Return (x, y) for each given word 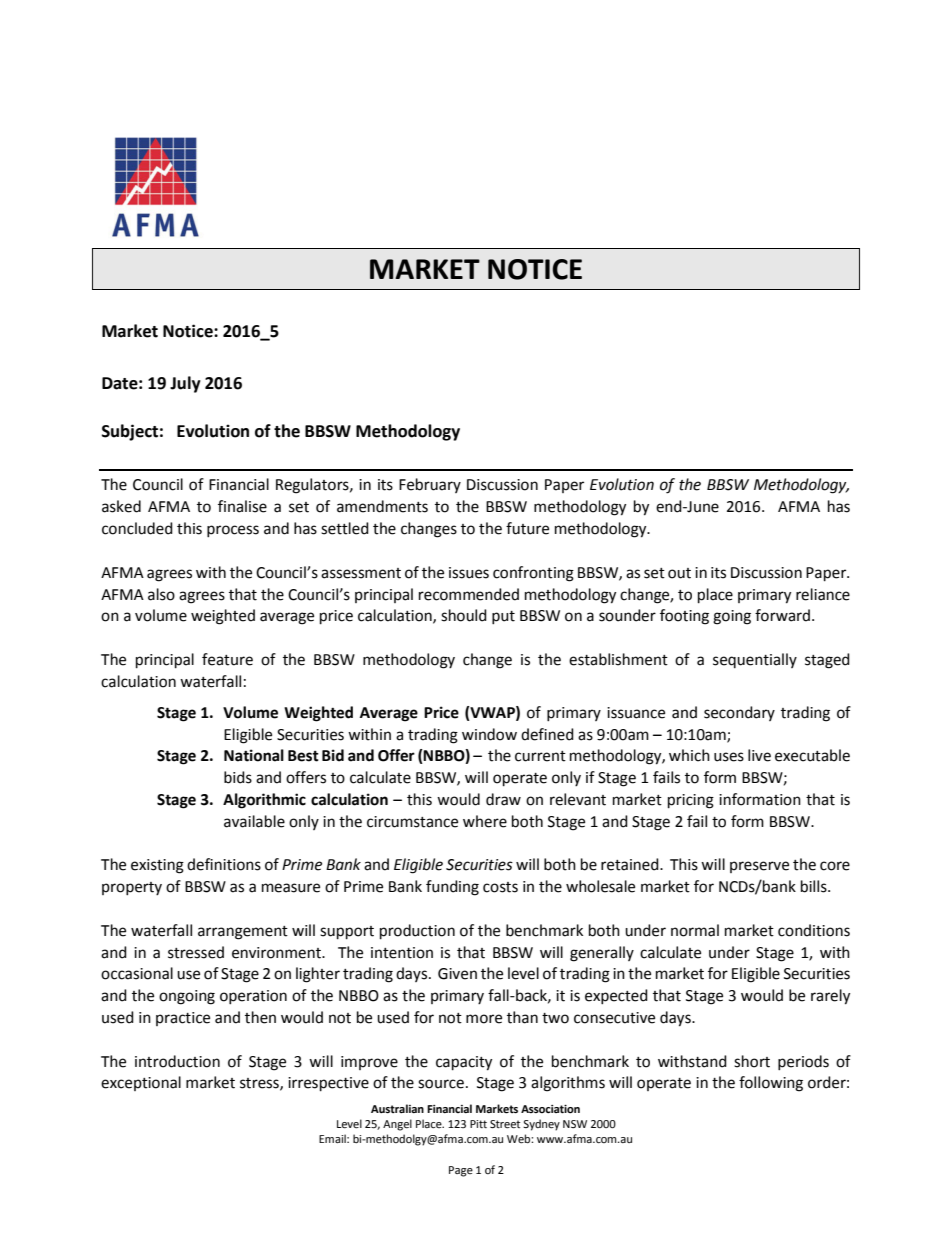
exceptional (141, 1083)
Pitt (478, 1124)
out (679, 573)
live (759, 755)
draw (503, 799)
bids (238, 777)
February (430, 485)
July (185, 384)
